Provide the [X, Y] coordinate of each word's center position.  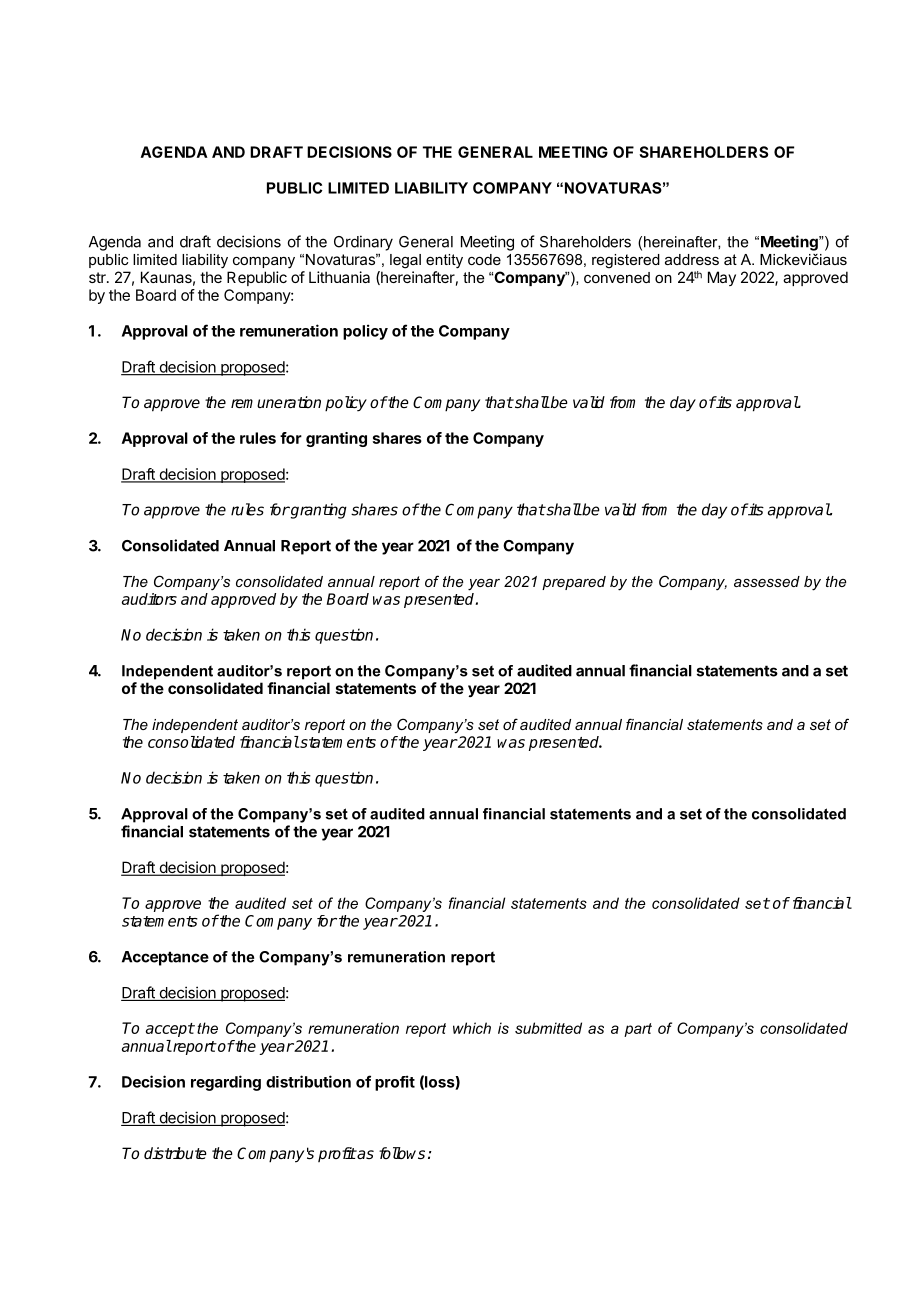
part [638, 1030]
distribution [308, 1081]
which [472, 1028]
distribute [175, 1153]
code [484, 259]
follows [402, 1153]
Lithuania [339, 277]
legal [405, 261]
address [692, 259]
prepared [574, 583]
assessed [767, 581]
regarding [226, 1083]
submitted [548, 1028]
